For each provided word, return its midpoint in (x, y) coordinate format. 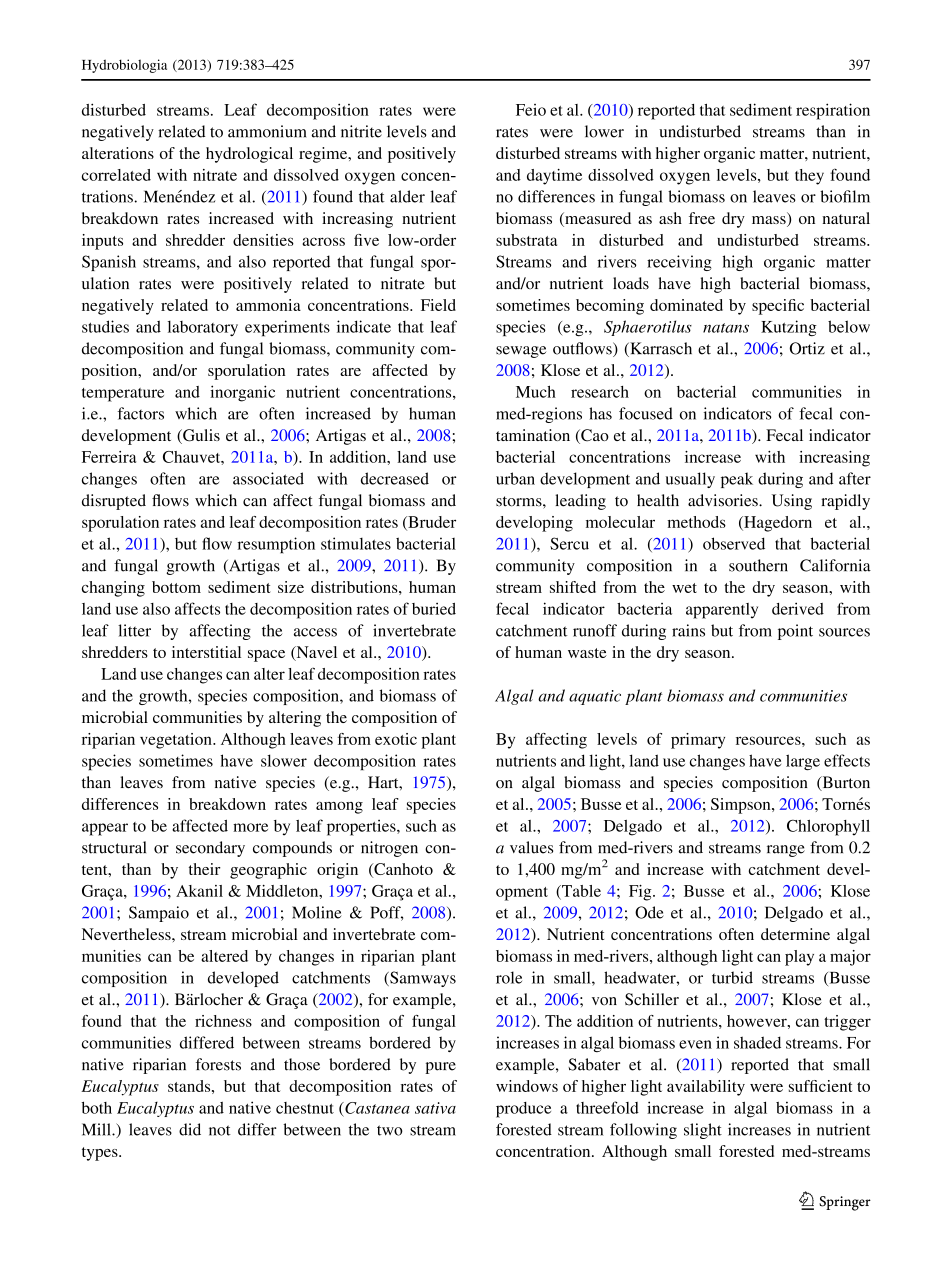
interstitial (206, 652)
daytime (554, 177)
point (795, 632)
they (809, 177)
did (190, 1129)
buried (434, 609)
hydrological (249, 155)
